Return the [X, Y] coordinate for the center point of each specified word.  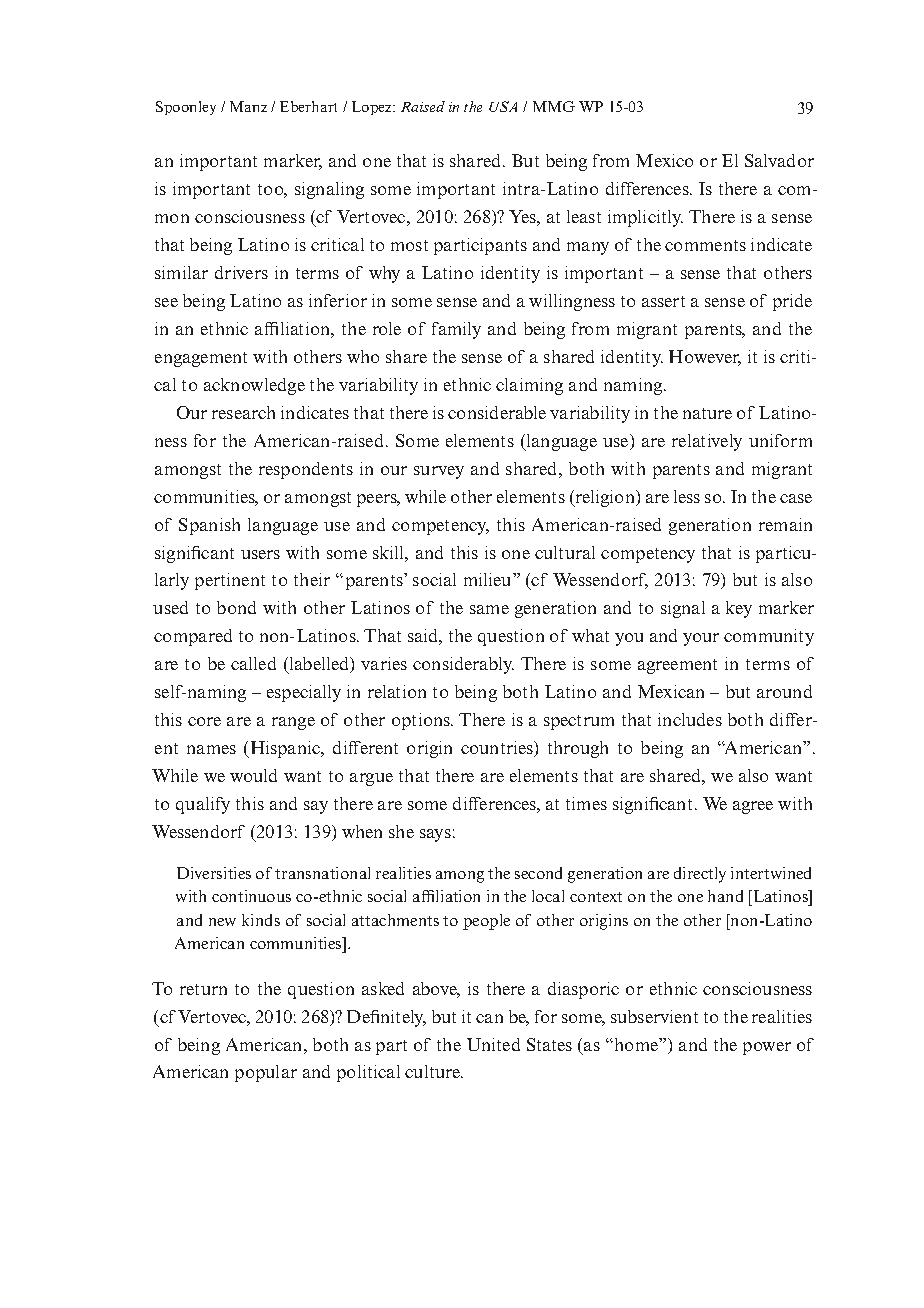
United [493, 1044]
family [456, 330]
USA [503, 106]
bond [236, 607]
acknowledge [254, 386]
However [705, 358]
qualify [203, 805]
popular [266, 1073]
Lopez [373, 108]
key [739, 609]
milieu [489, 579]
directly [700, 875]
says [435, 835]
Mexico [664, 160]
